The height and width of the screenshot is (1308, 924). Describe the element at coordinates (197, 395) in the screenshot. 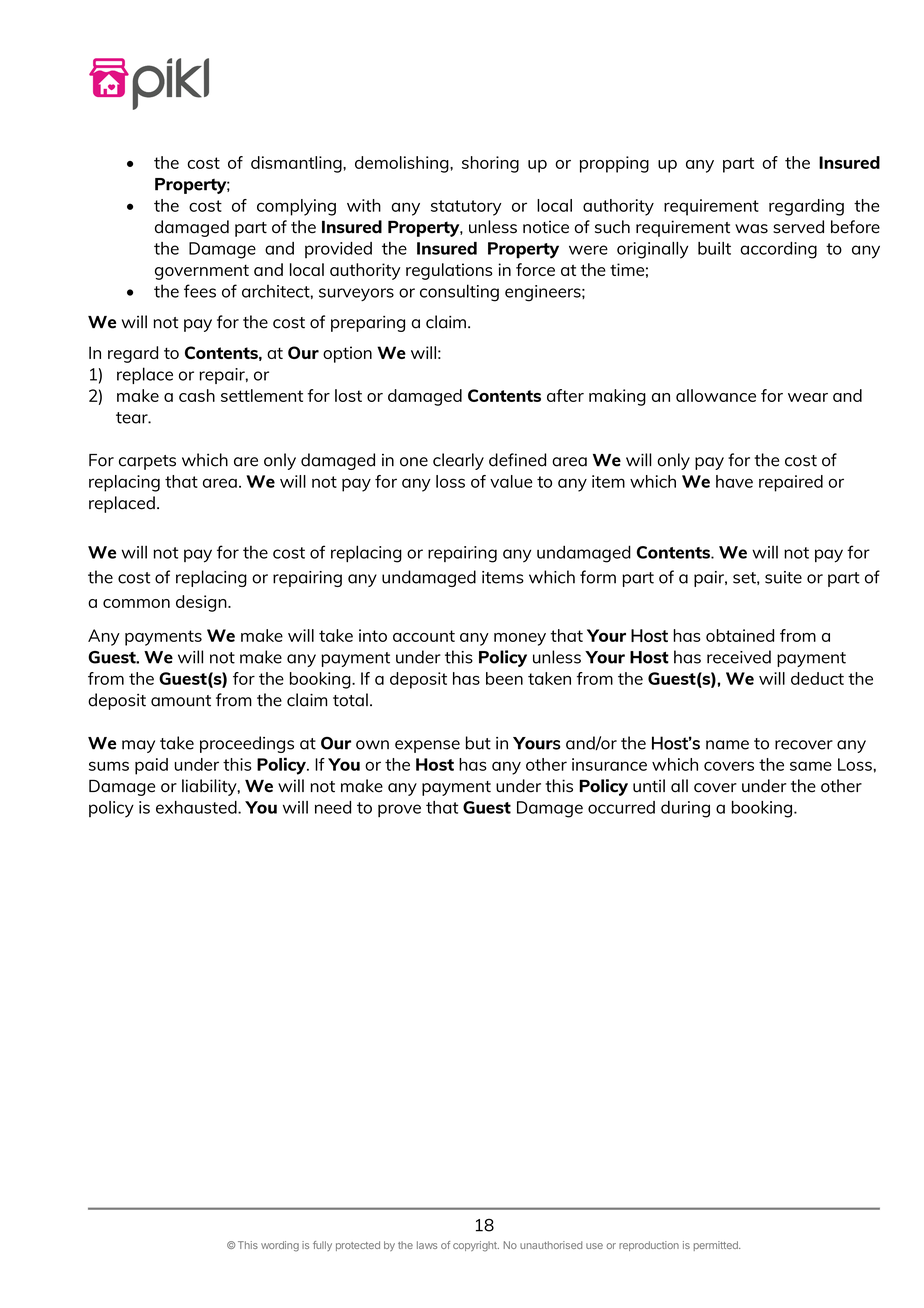

I see `cash` at that location.
